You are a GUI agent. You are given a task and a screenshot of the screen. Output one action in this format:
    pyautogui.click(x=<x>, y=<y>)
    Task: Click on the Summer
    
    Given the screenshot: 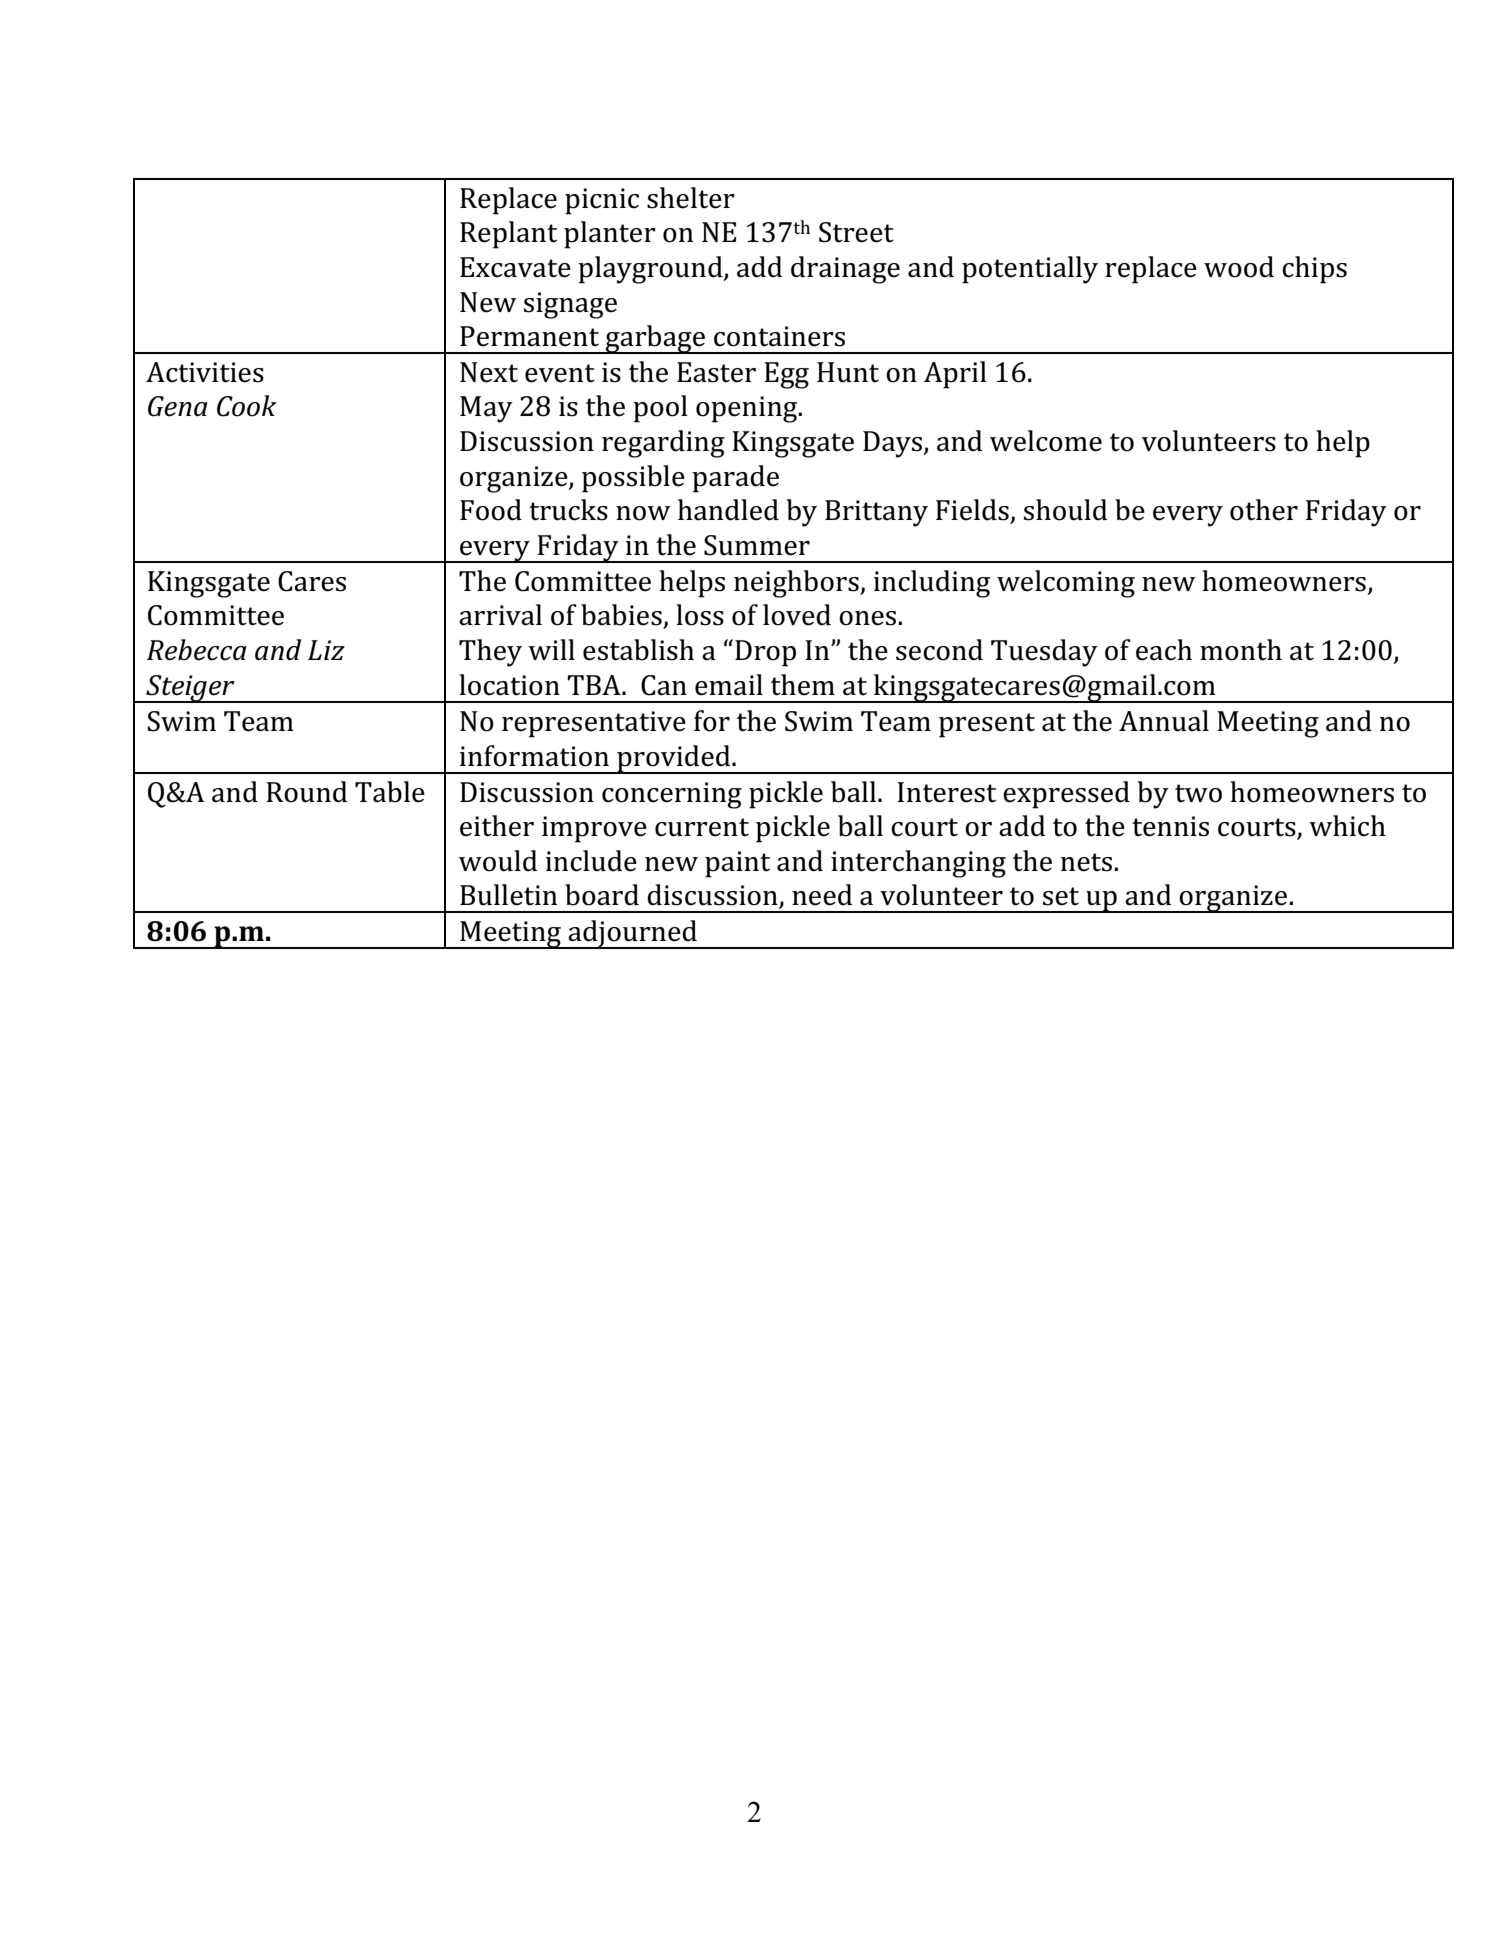 What is the action you would take?
    pyautogui.click(x=757, y=545)
